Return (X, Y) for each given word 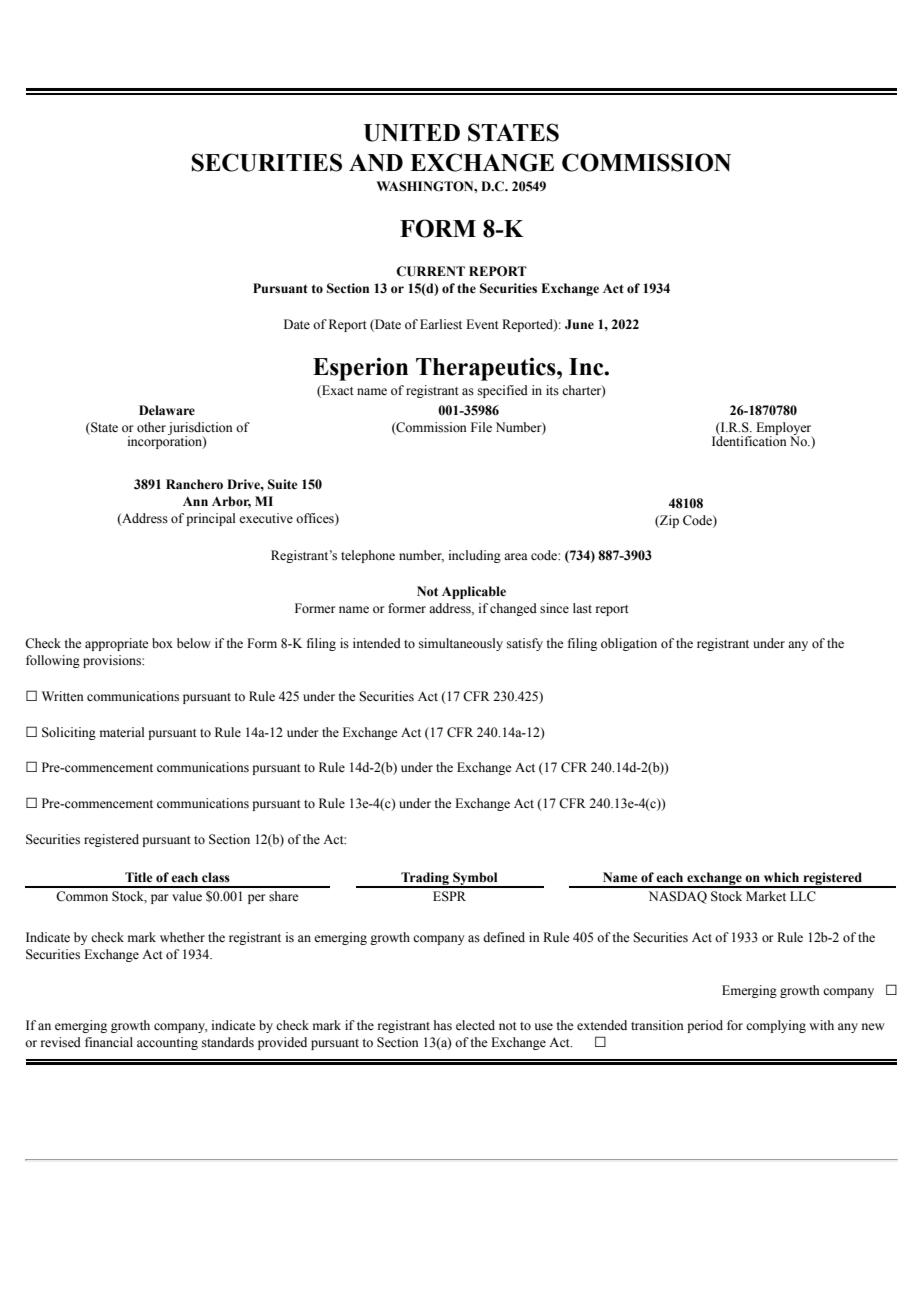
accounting (167, 1043)
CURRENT (430, 271)
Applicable (474, 592)
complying (776, 1026)
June (579, 324)
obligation (629, 644)
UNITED (412, 133)
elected (475, 1025)
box (162, 643)
